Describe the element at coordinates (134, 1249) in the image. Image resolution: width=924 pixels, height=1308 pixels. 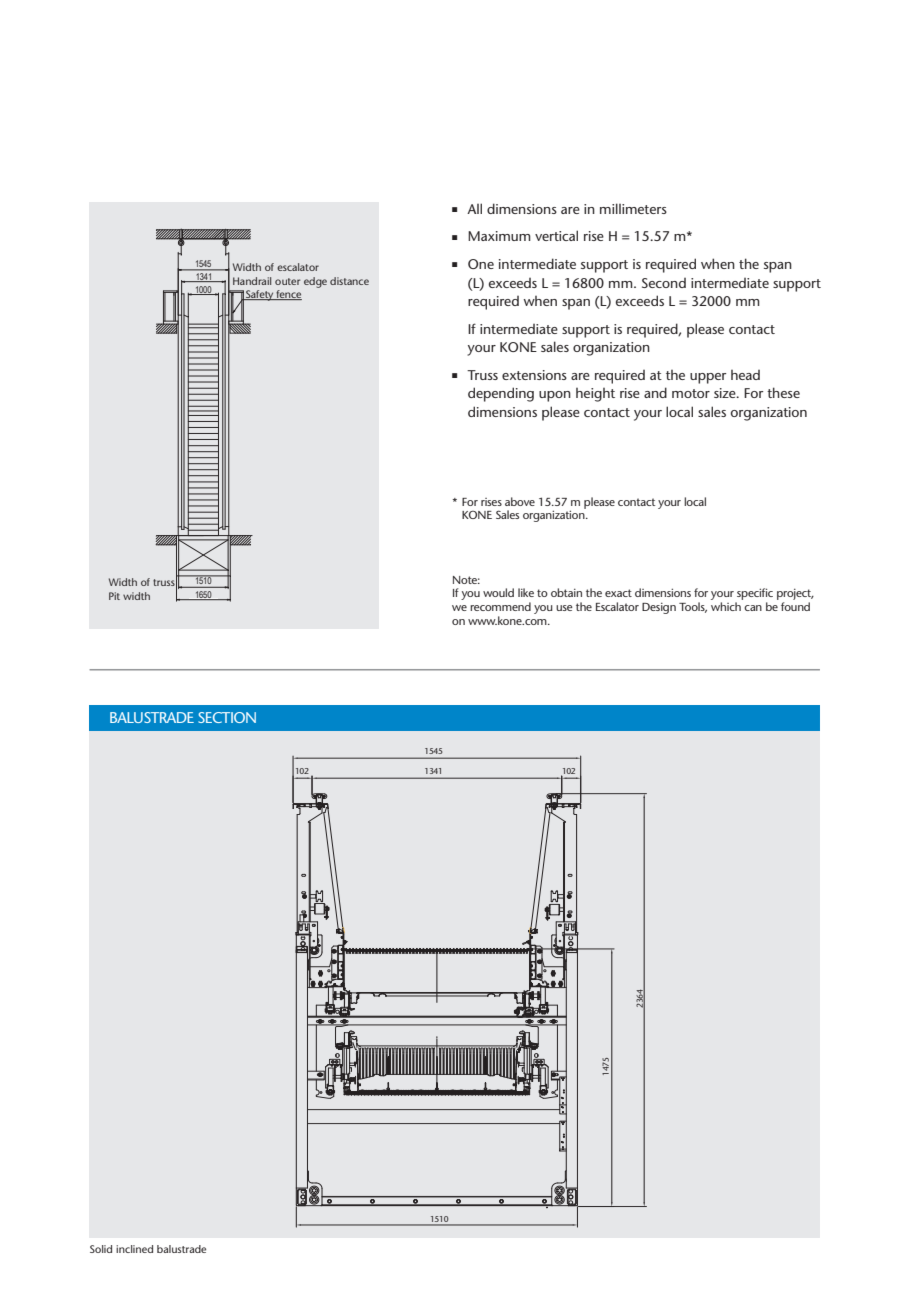
I see `inclined` at that location.
